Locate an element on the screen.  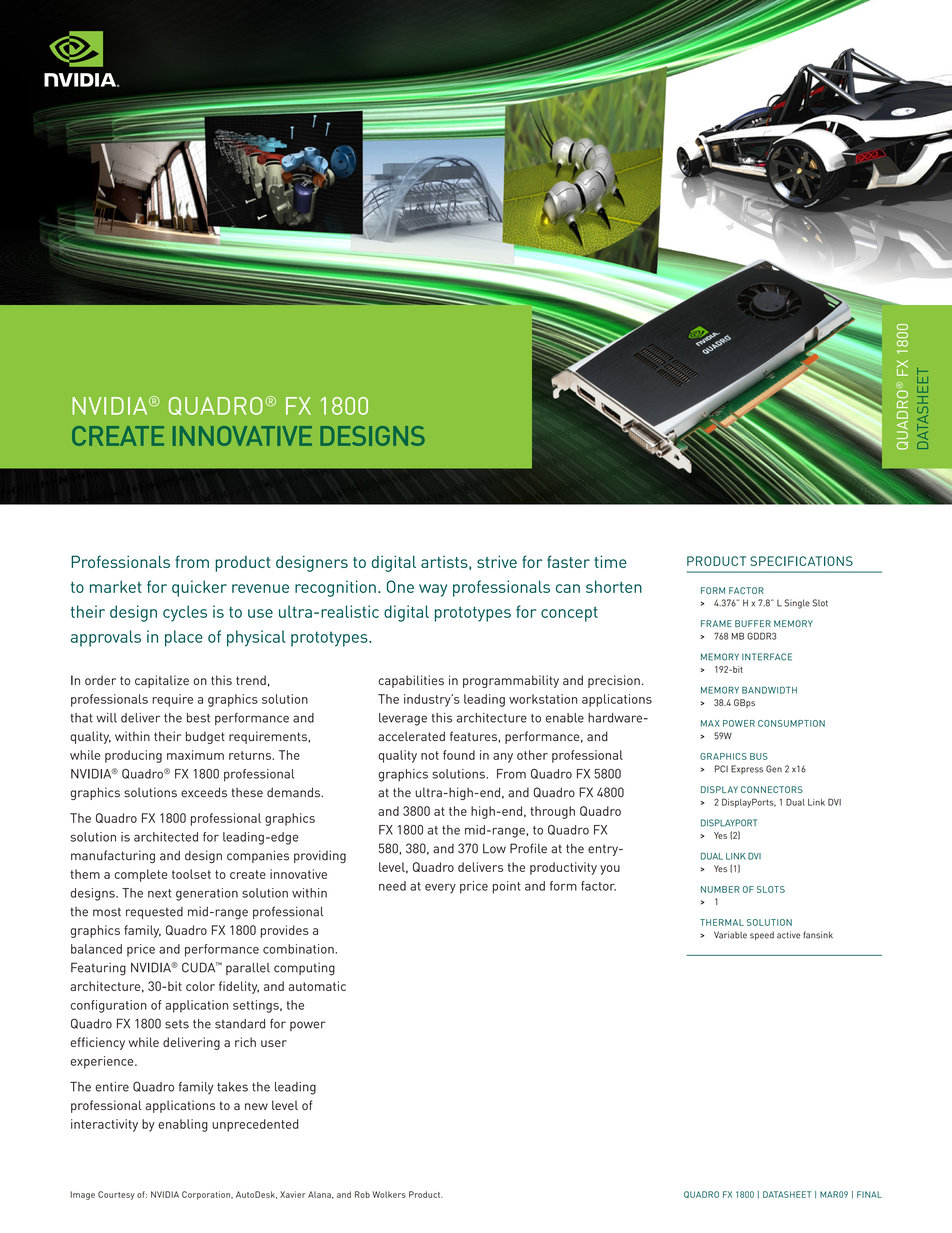
exceeds is located at coordinates (204, 792).
